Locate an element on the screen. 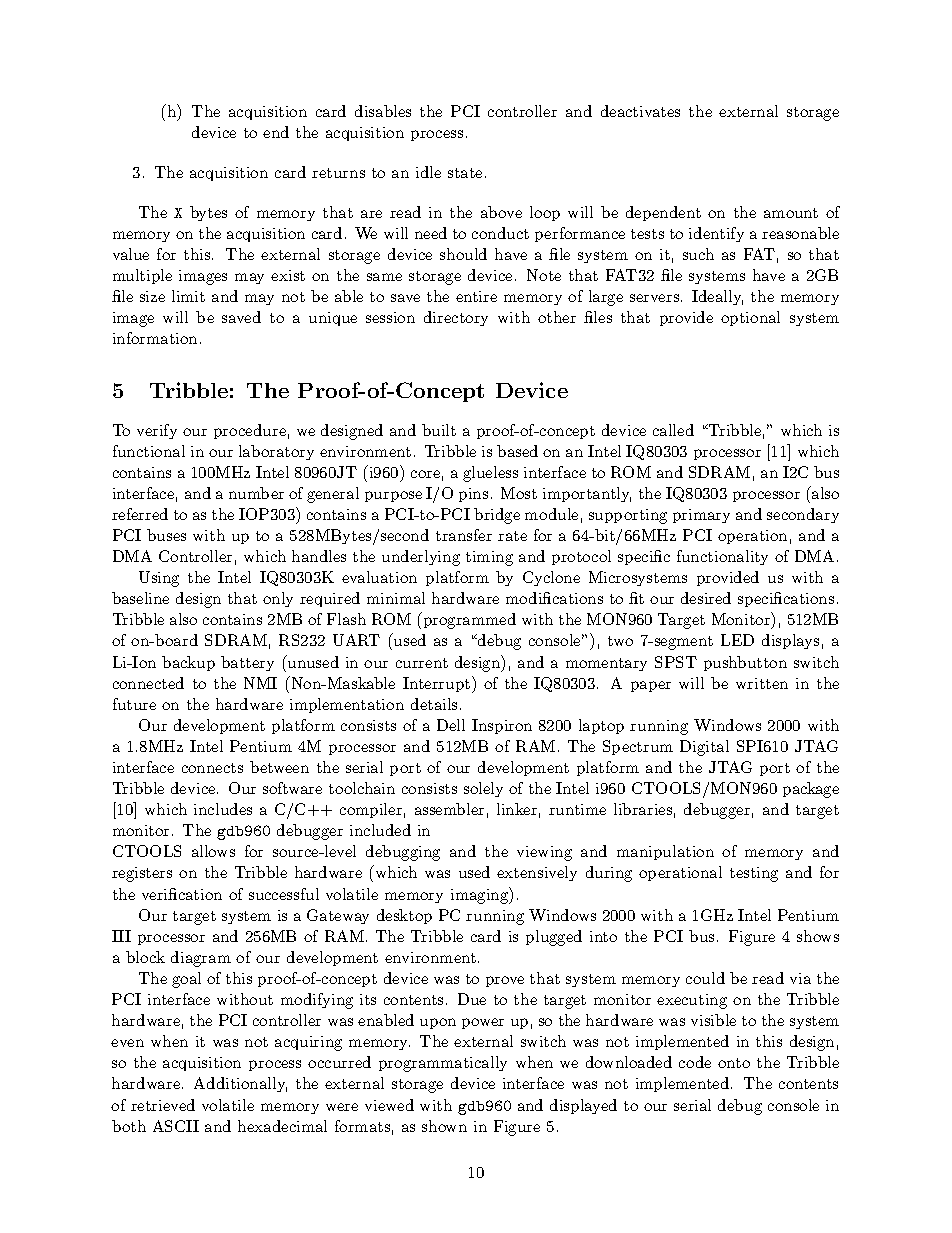 This screenshot has height=1233, width=952. connects is located at coordinates (212, 768).
